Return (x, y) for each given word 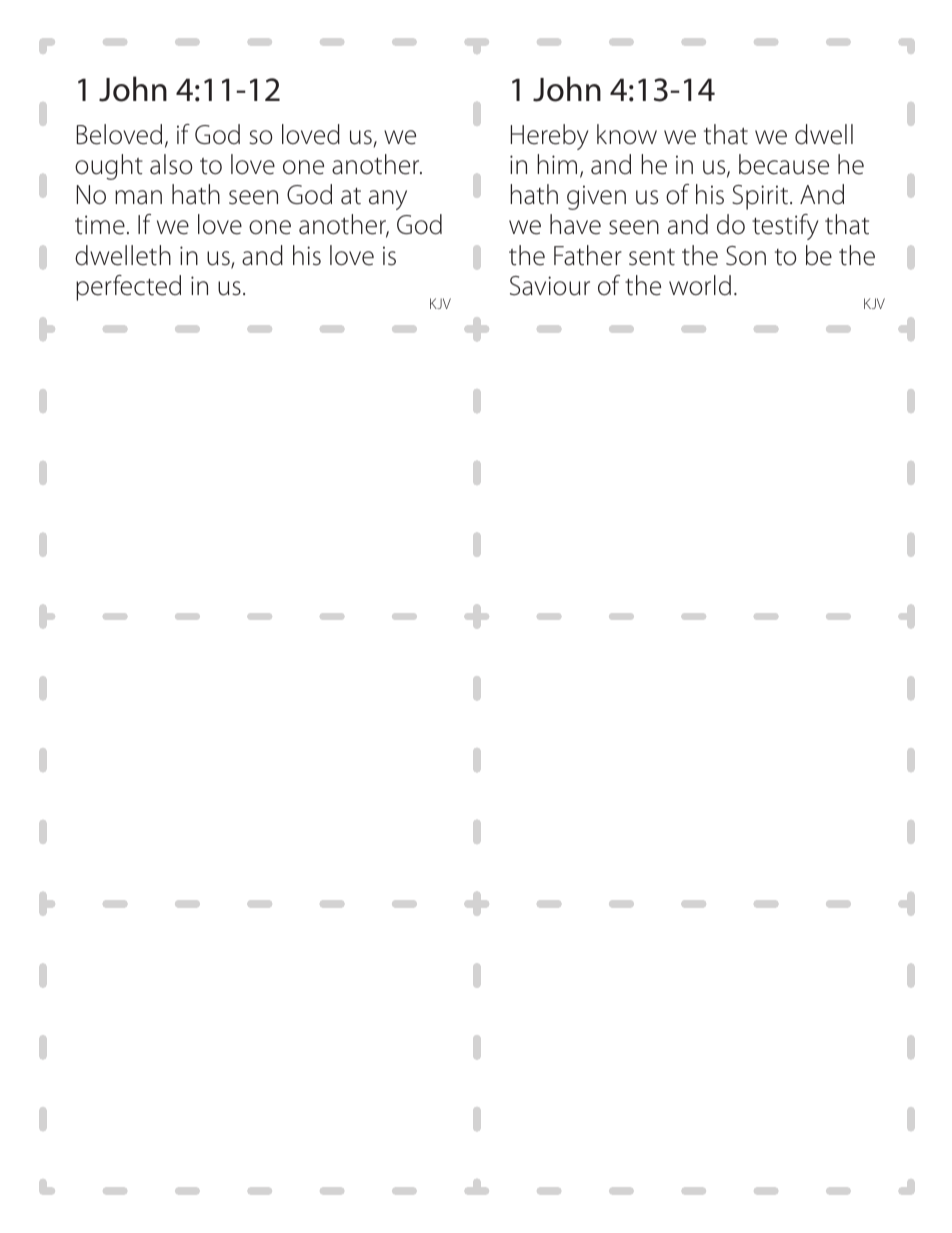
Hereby (549, 137)
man (138, 197)
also (171, 164)
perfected (128, 288)
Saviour (550, 286)
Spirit (760, 197)
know (627, 134)
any (388, 200)
